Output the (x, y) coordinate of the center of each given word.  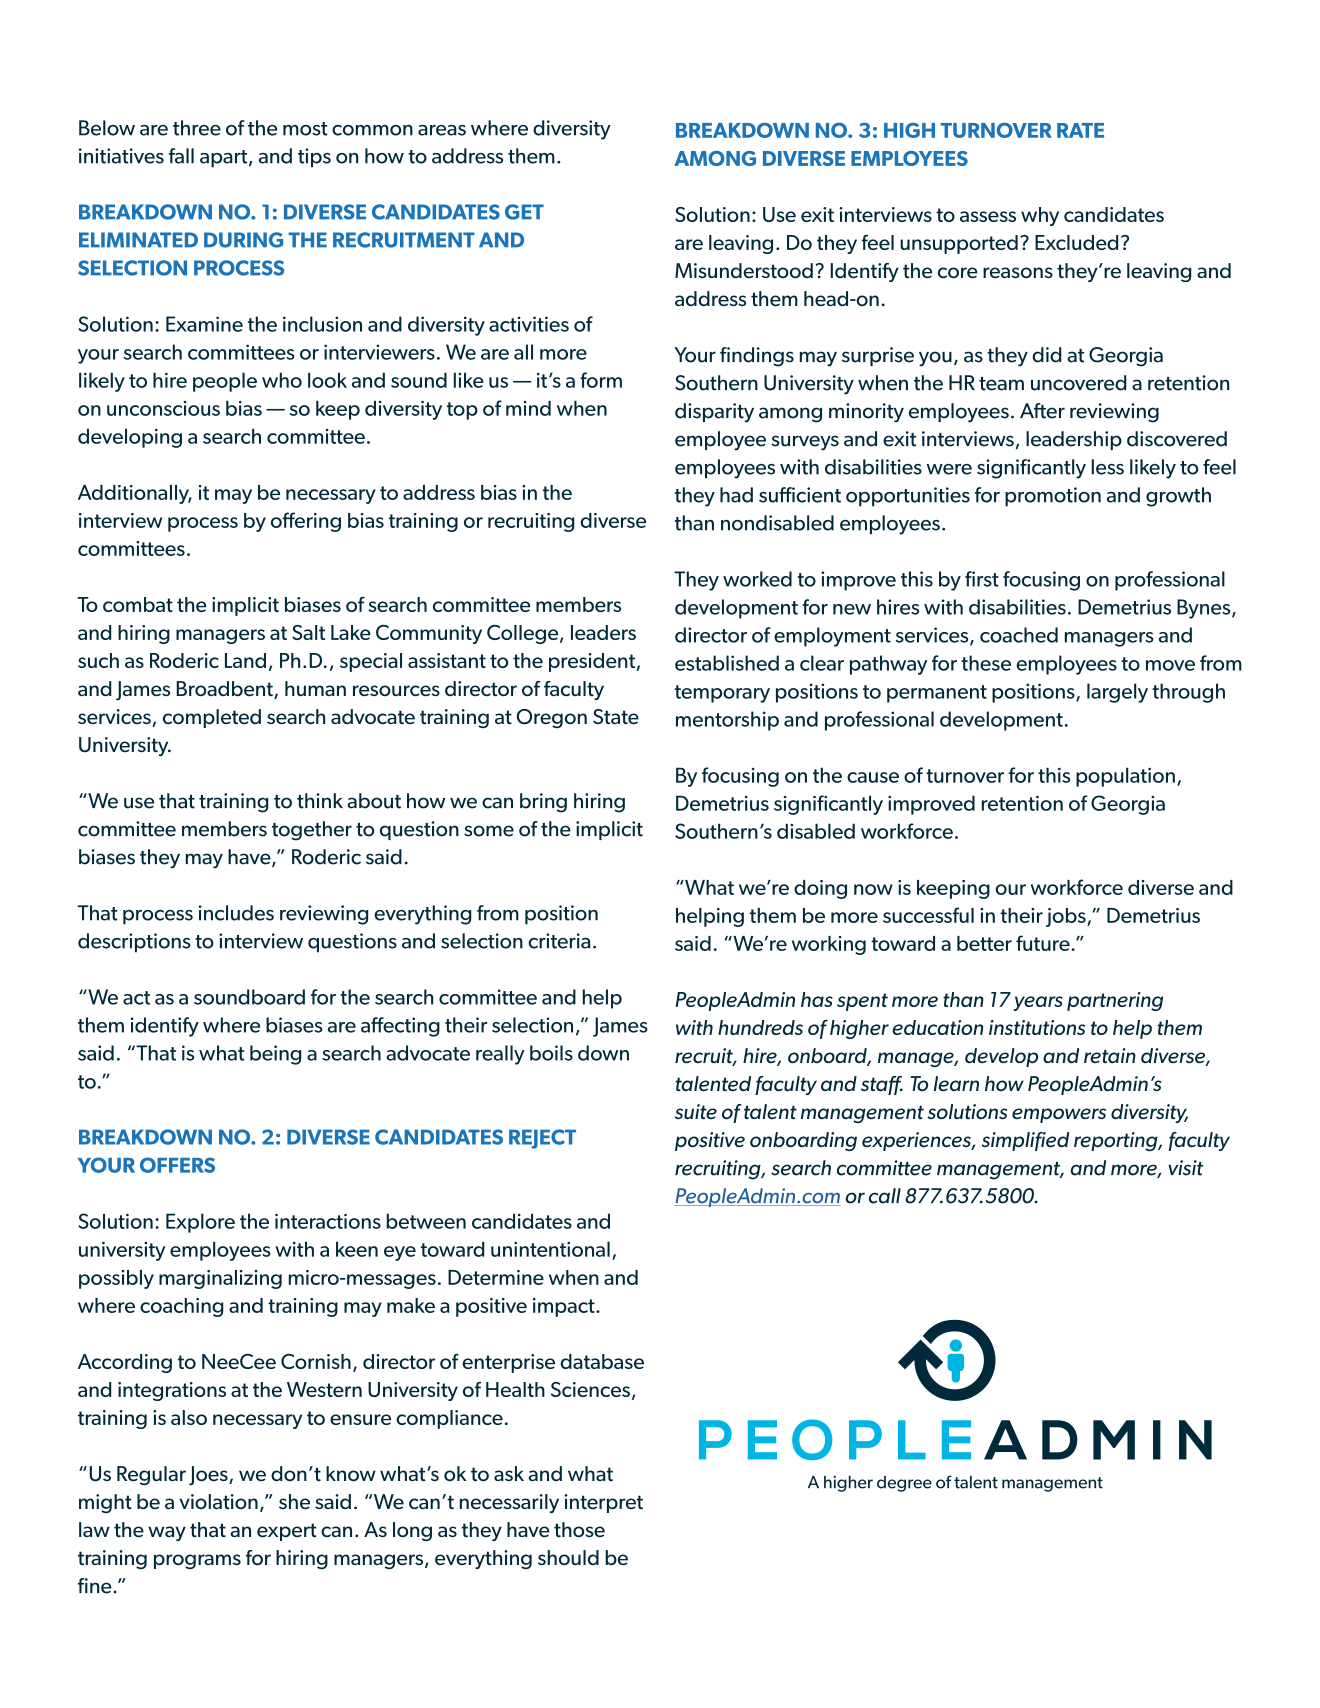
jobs (1067, 917)
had (736, 495)
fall (181, 156)
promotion (1053, 497)
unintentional (550, 1249)
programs (197, 1561)
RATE (1080, 130)
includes (236, 913)
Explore (200, 1223)
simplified (1025, 1141)
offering (306, 522)
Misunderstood (744, 270)
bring (543, 803)
